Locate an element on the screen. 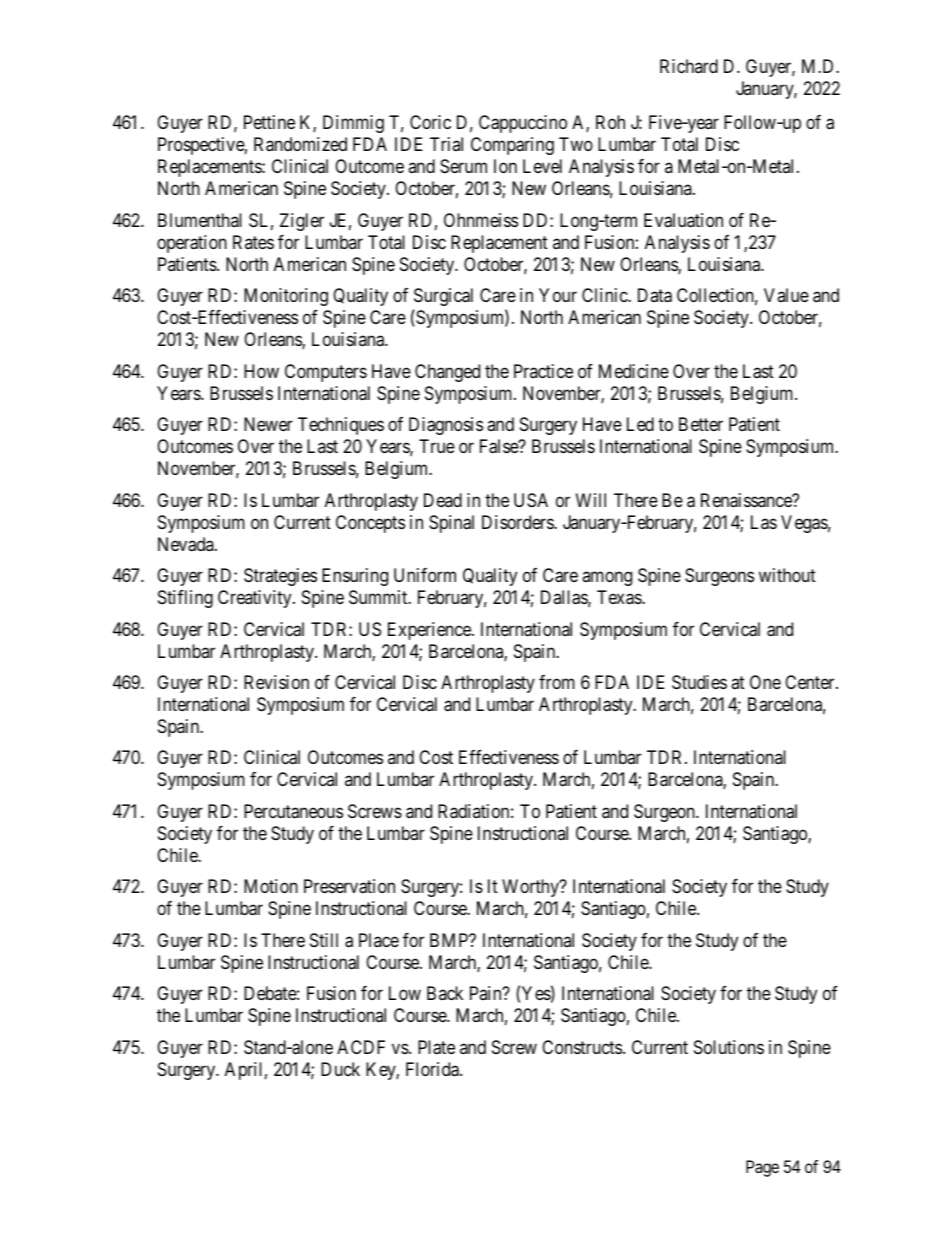 The width and height of the screenshot is (952, 1233). Percutaneous is located at coordinates (293, 811).
